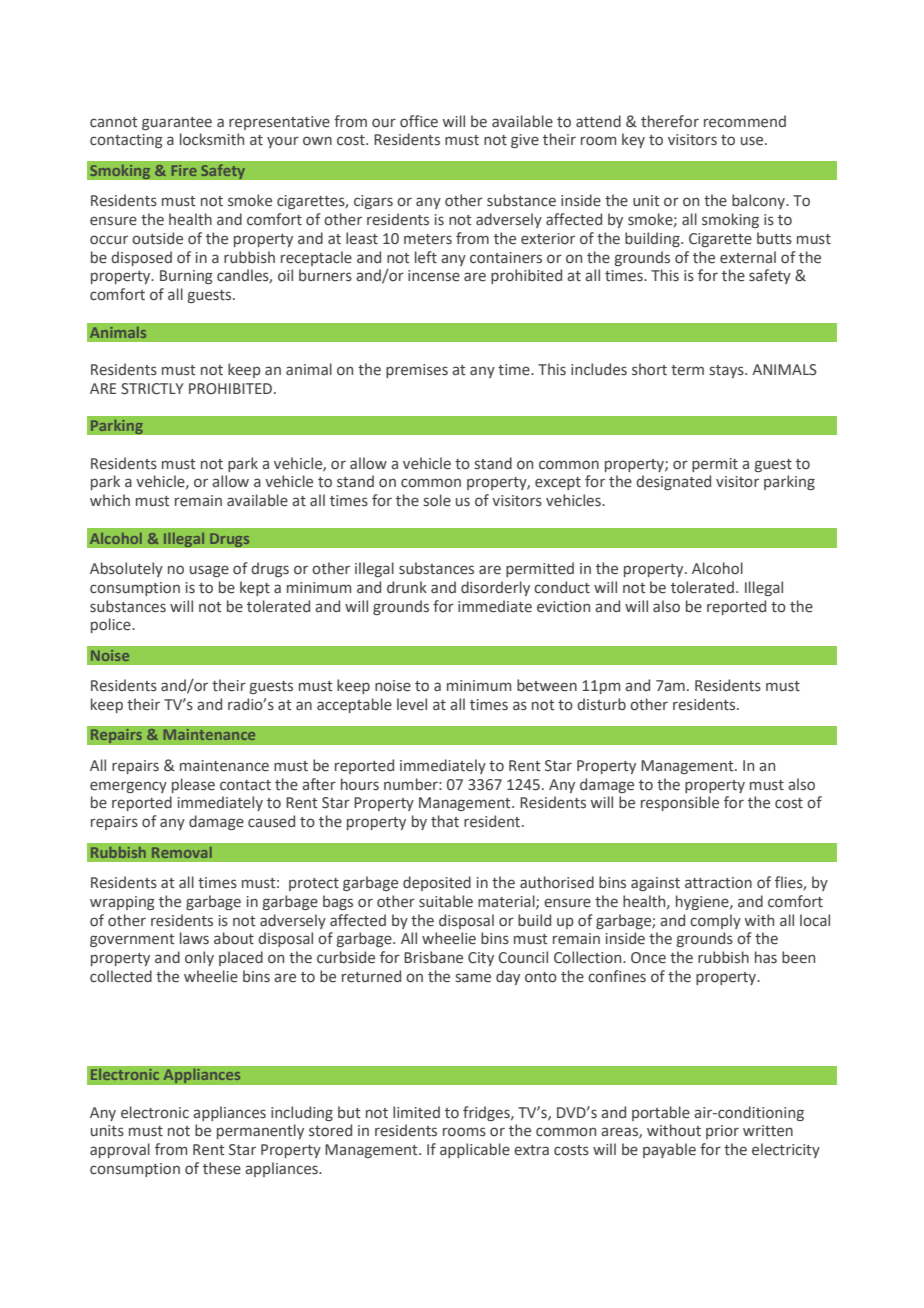 Image resolution: width=924 pixels, height=1308 pixels. What do you see at coordinates (728, 371) in the screenshot?
I see `stays` at bounding box center [728, 371].
